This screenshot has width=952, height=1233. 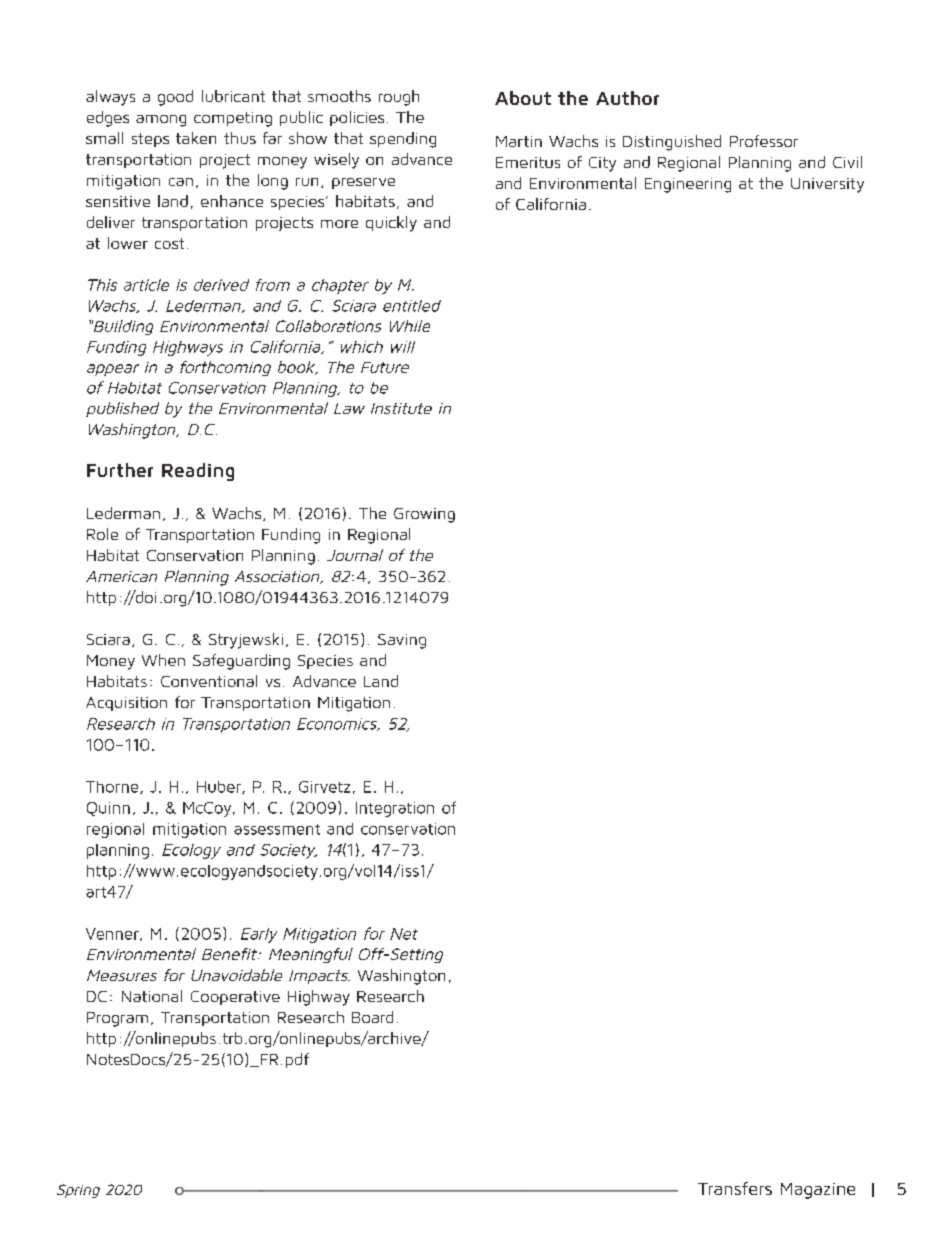 What do you see at coordinates (196, 138) in the screenshot?
I see `taken` at bounding box center [196, 138].
